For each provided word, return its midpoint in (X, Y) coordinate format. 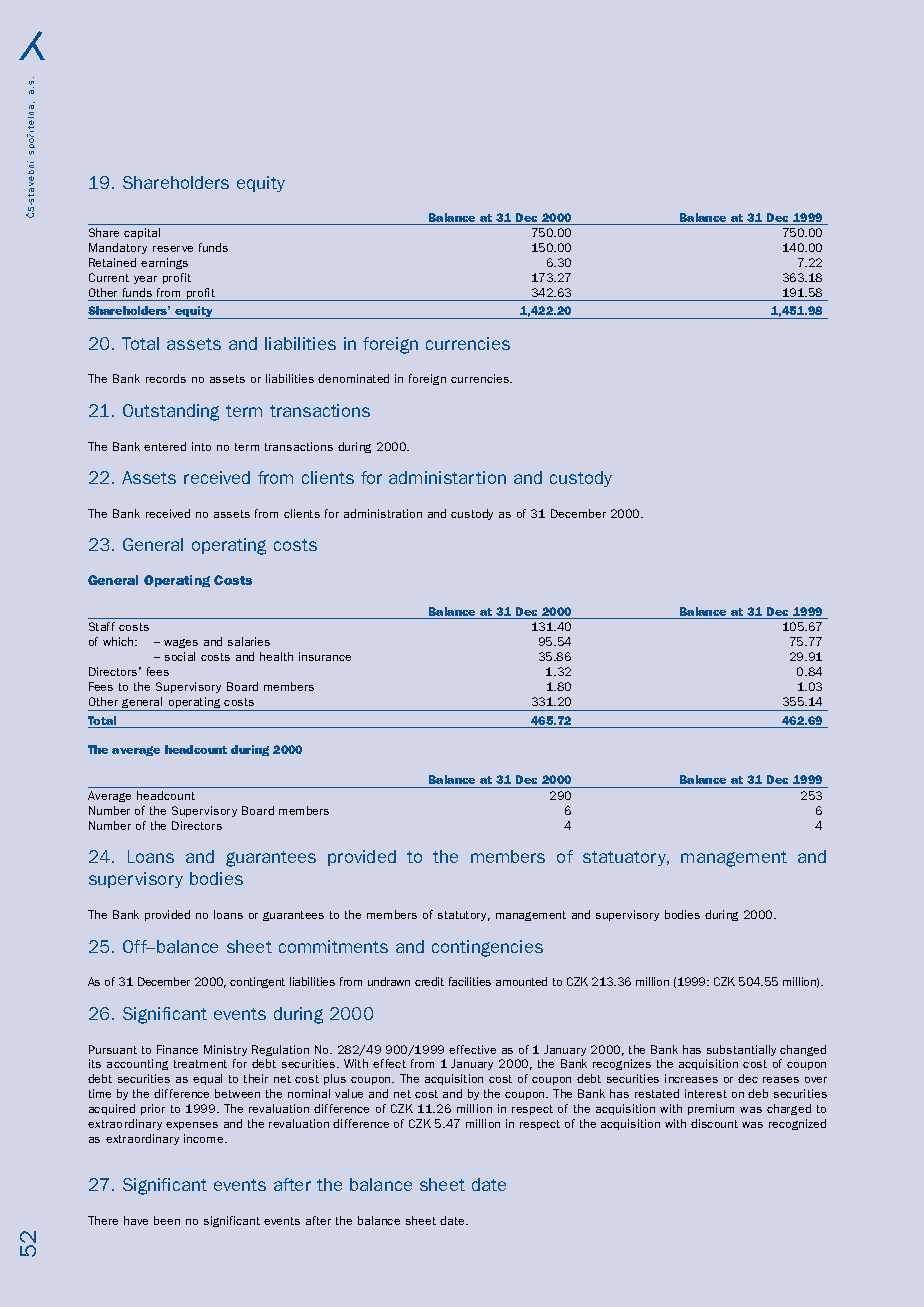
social (180, 656)
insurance (325, 656)
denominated (353, 378)
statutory (464, 916)
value (349, 1093)
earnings (164, 263)
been (167, 1220)
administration (383, 513)
